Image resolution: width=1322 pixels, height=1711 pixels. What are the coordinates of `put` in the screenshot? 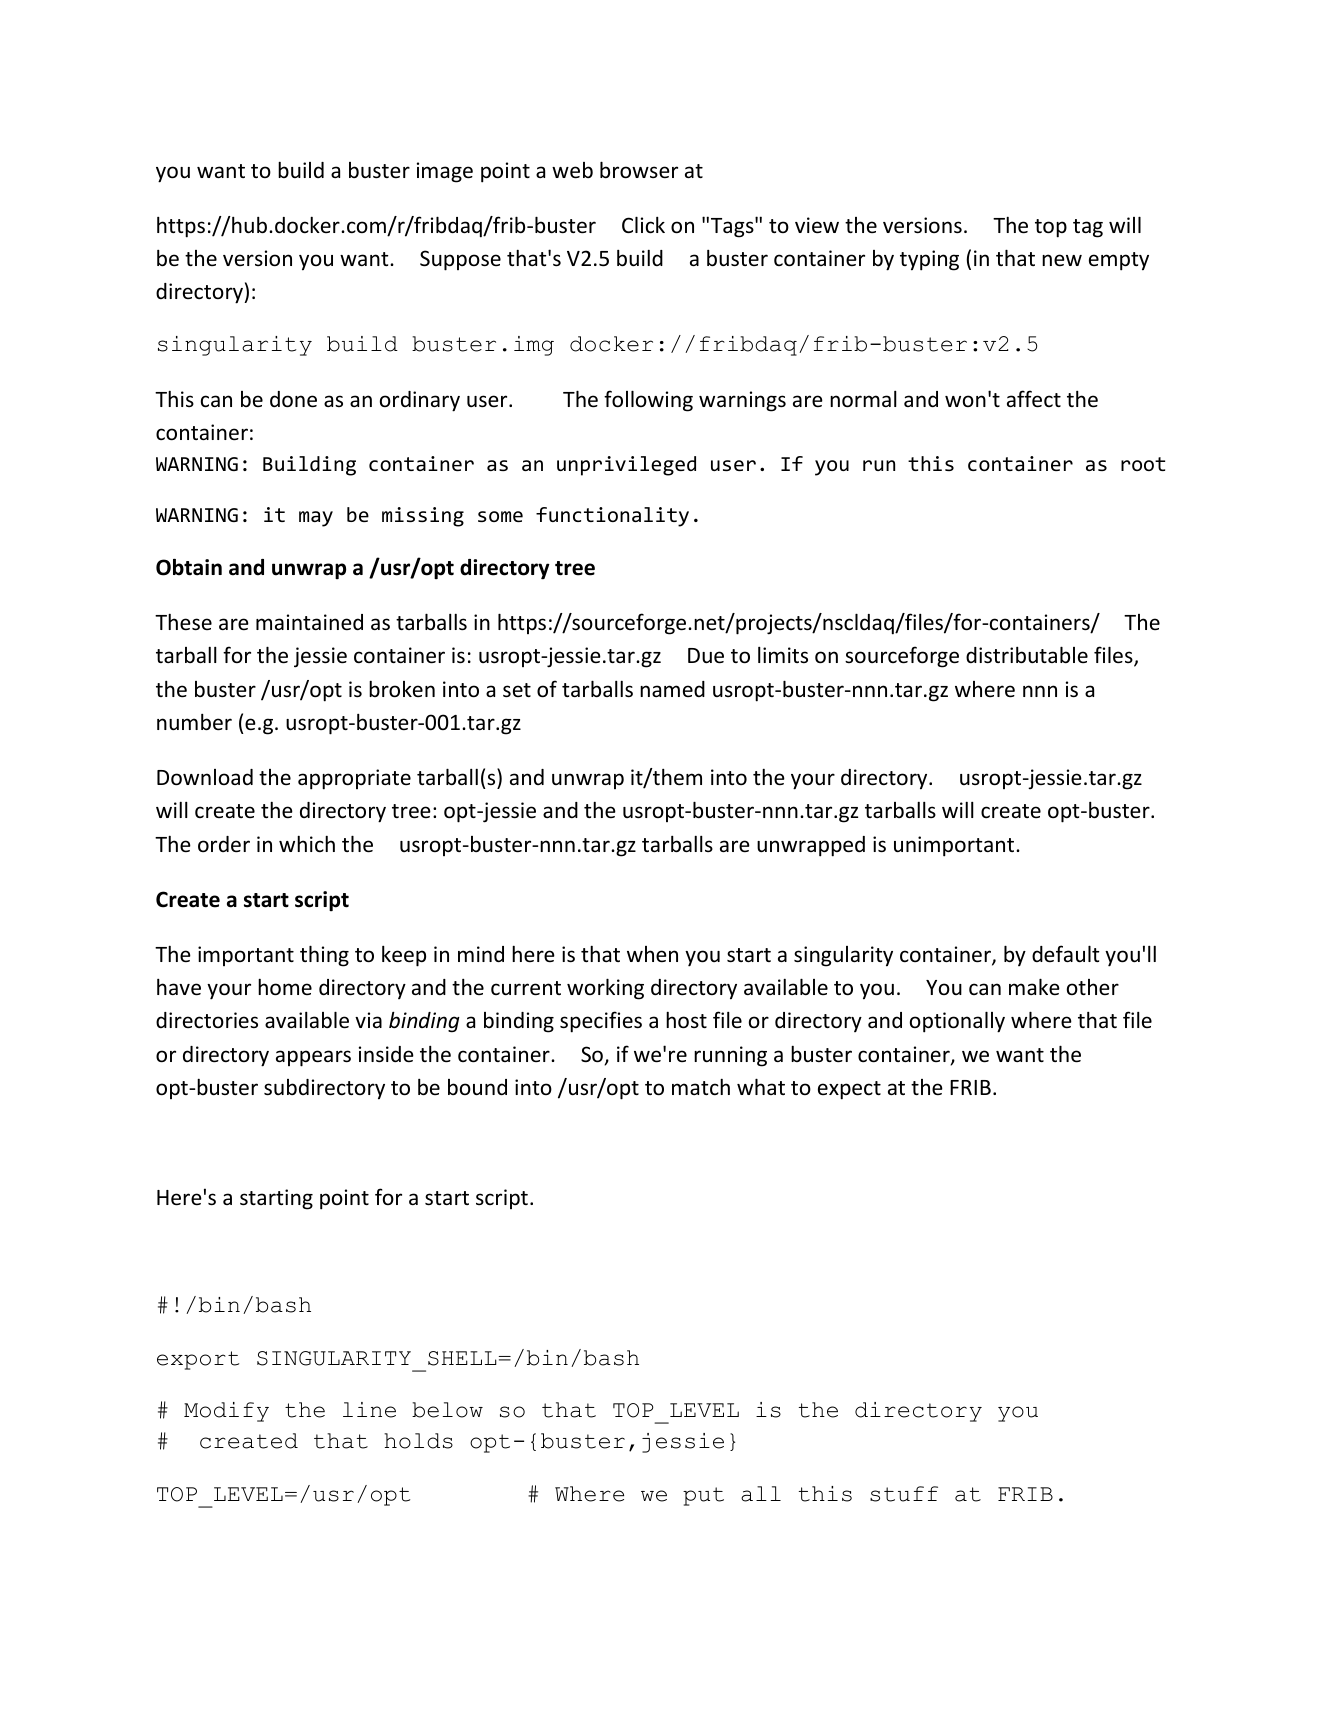 It's located at (703, 1496).
